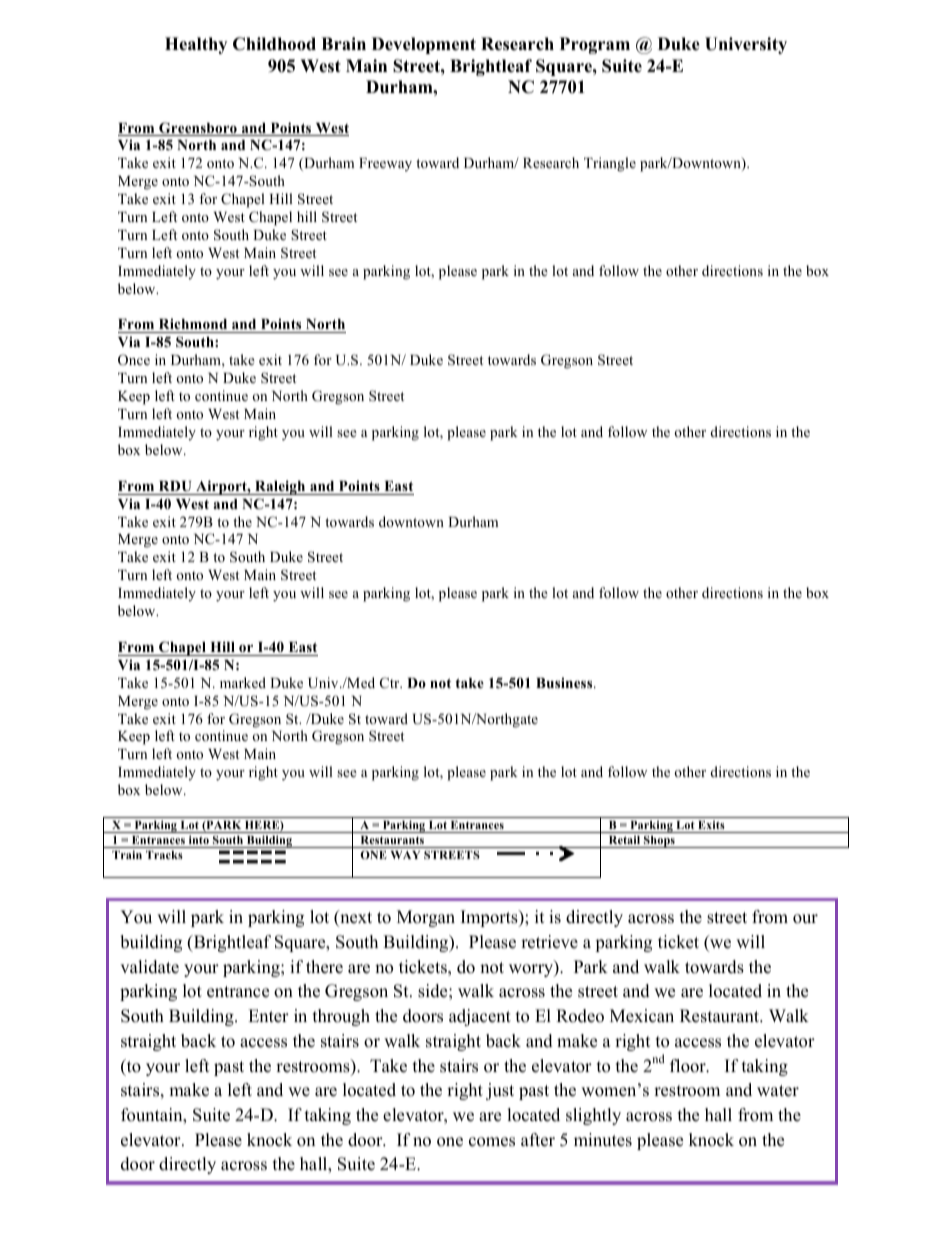  Describe the element at coordinates (595, 45) in the image. I see `Program` at that location.
